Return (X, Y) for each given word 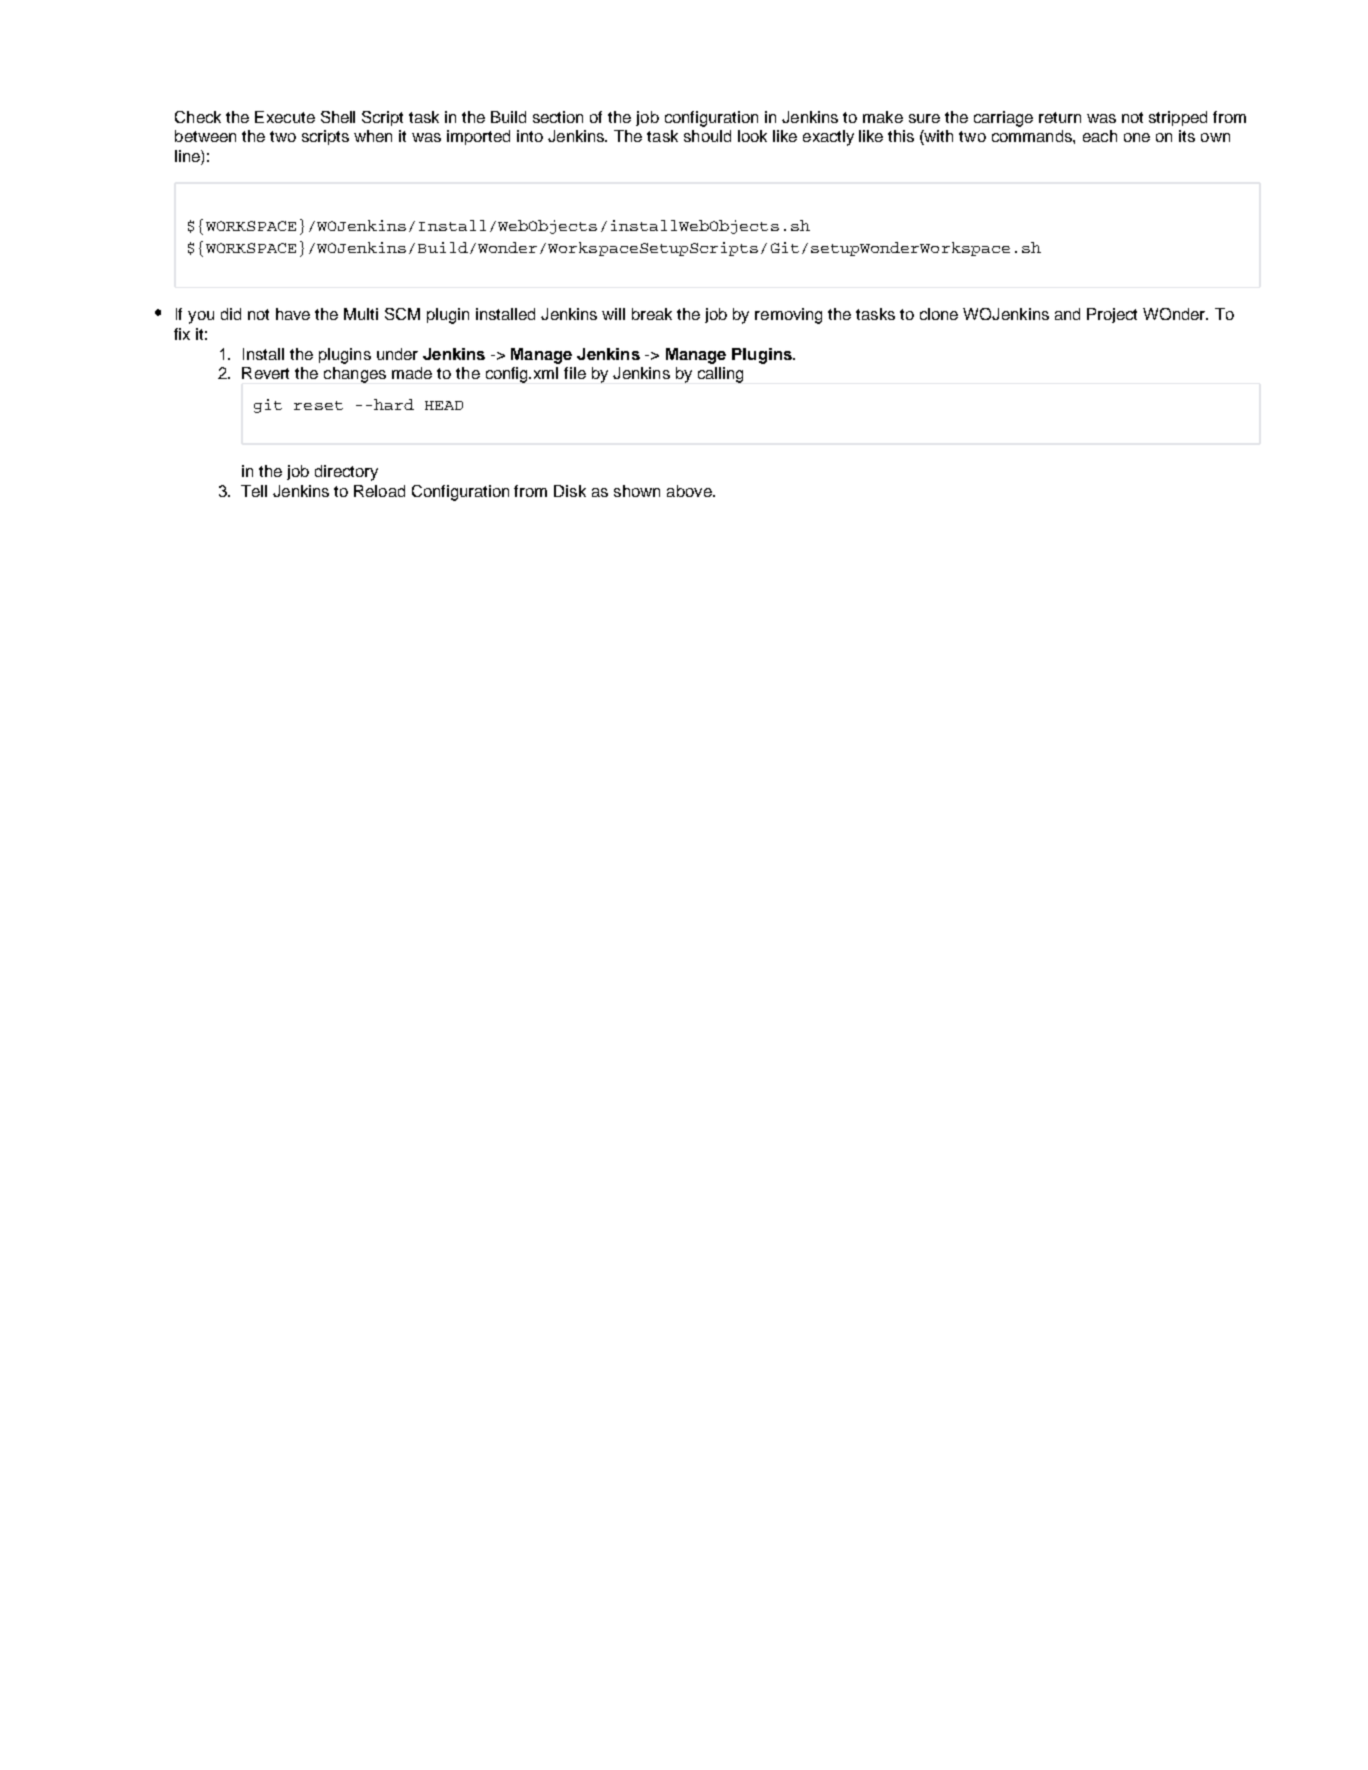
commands (1033, 136)
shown (637, 491)
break (652, 314)
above (690, 491)
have (293, 314)
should (707, 136)
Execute (285, 117)
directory (346, 473)
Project (1112, 315)
